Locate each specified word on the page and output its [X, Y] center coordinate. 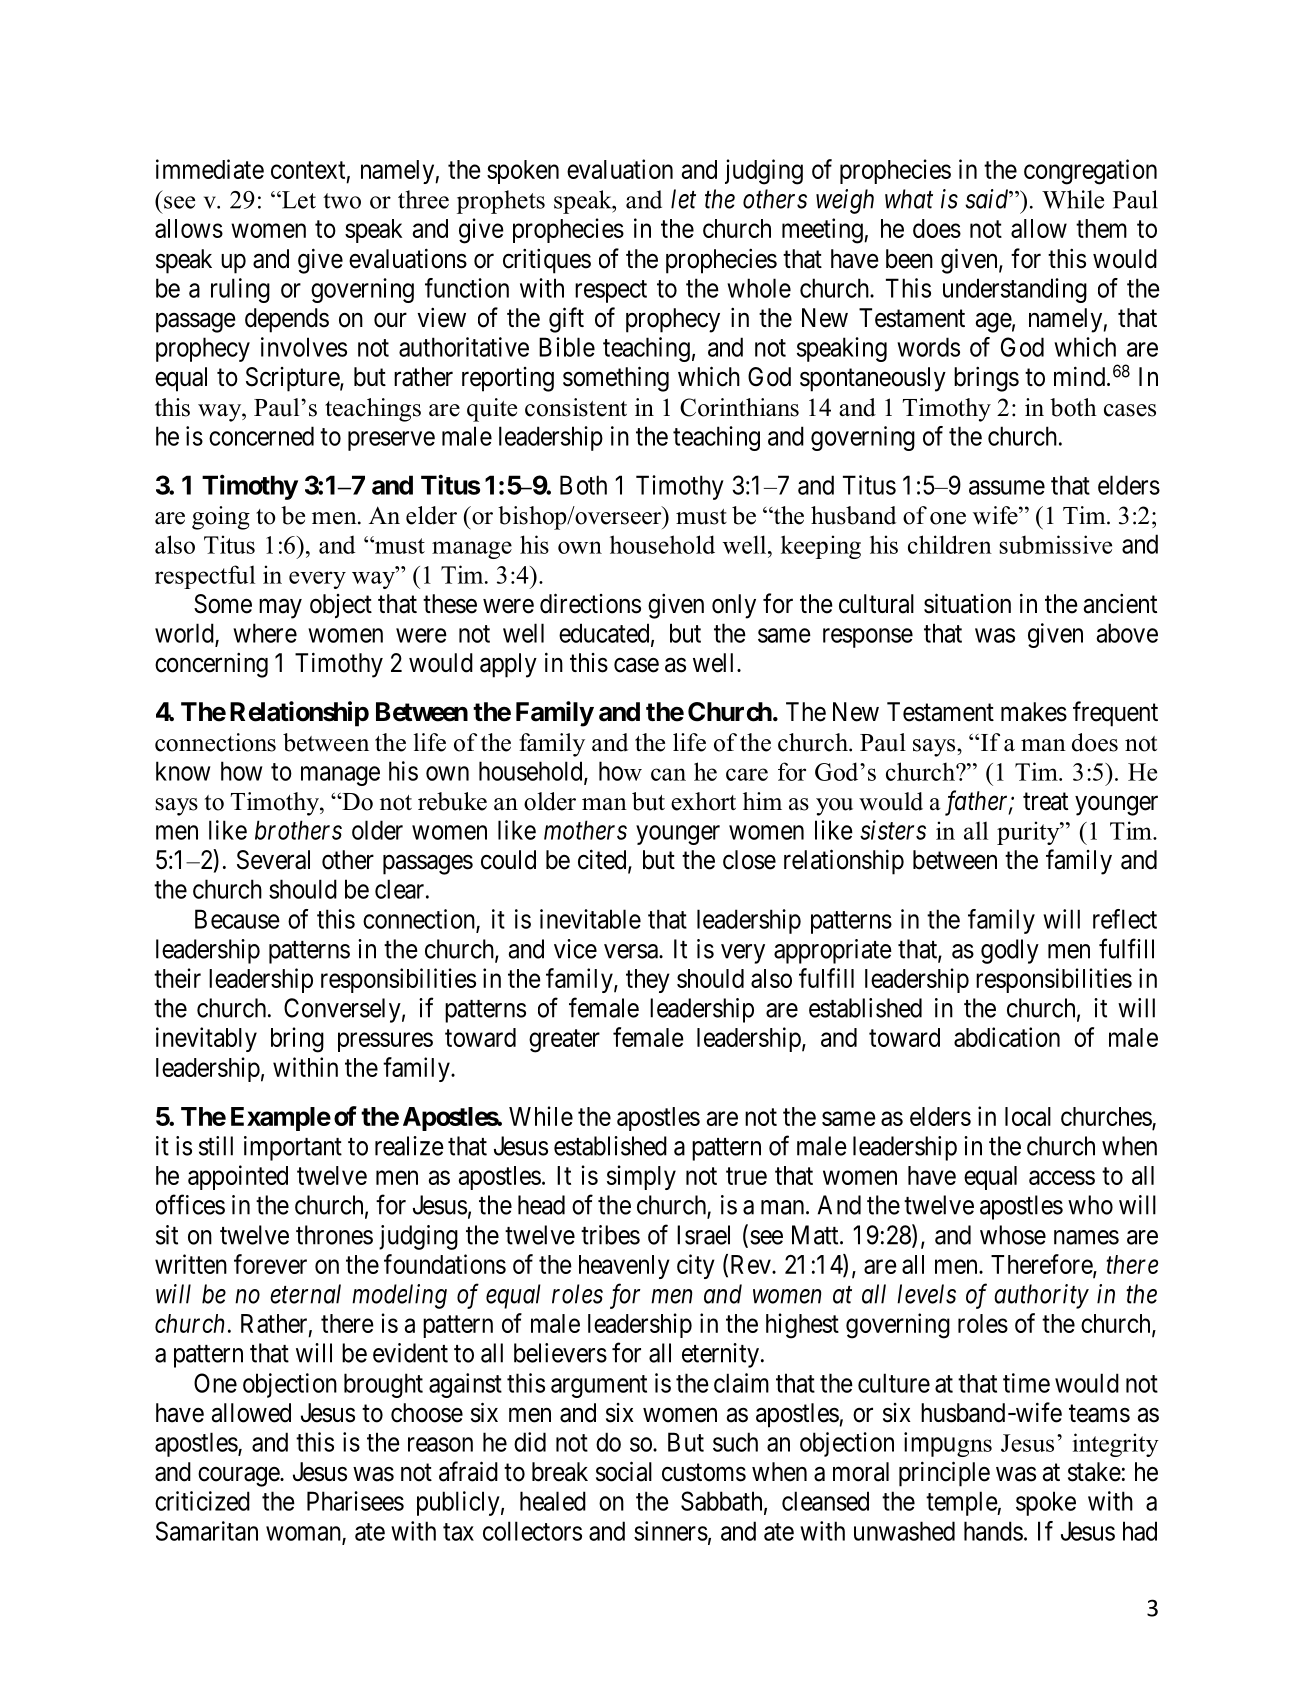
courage [239, 1477]
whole [759, 288]
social [624, 1471]
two [342, 201]
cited [603, 860]
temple [962, 1503]
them [1101, 228]
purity [1029, 833]
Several [273, 860]
